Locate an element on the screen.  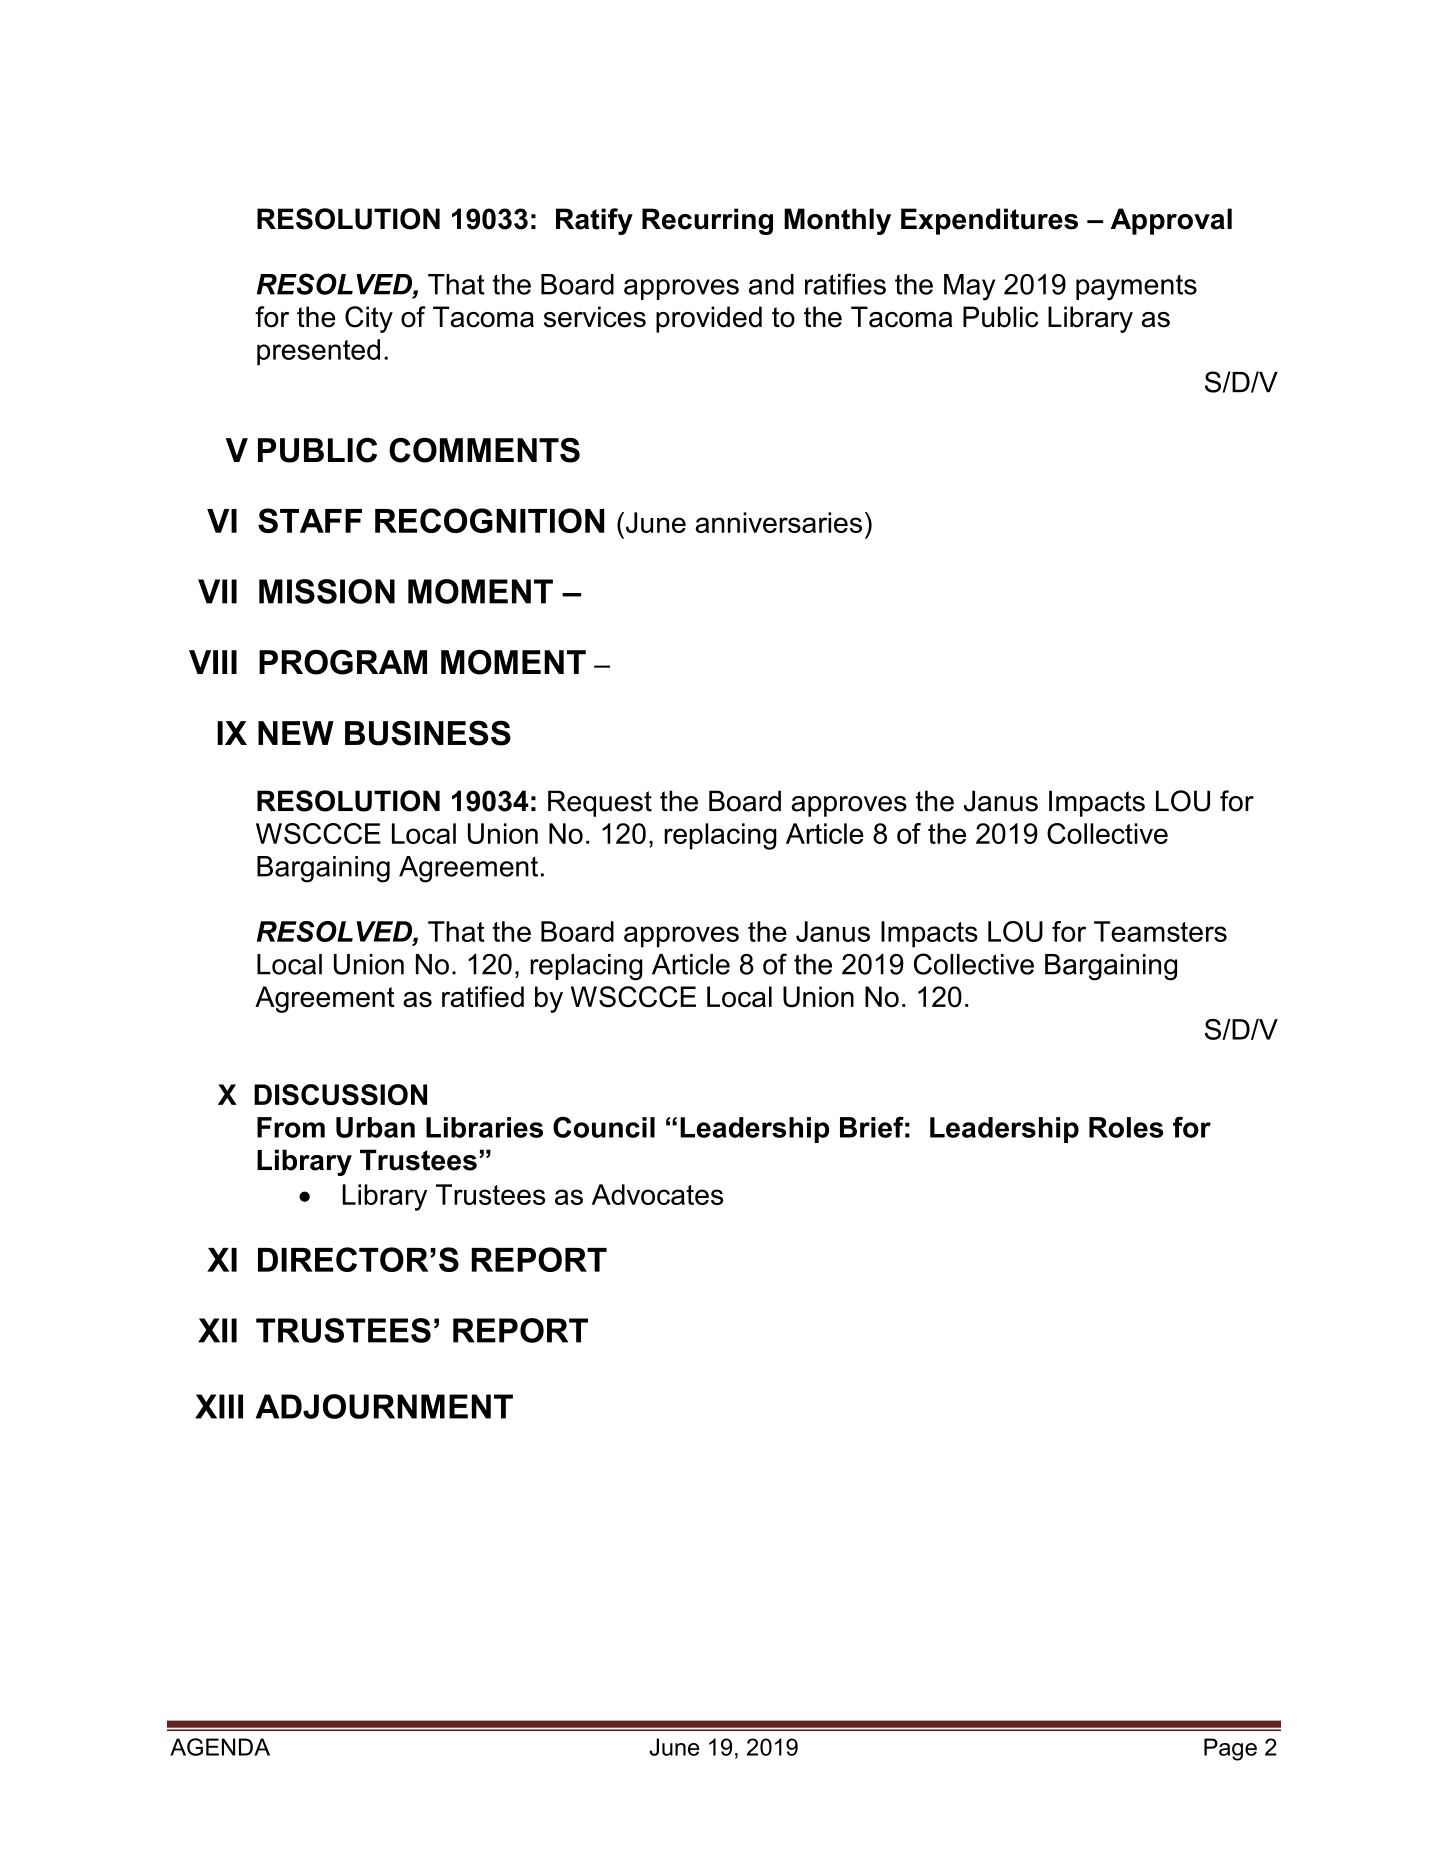
Roles is located at coordinates (1126, 1127).
